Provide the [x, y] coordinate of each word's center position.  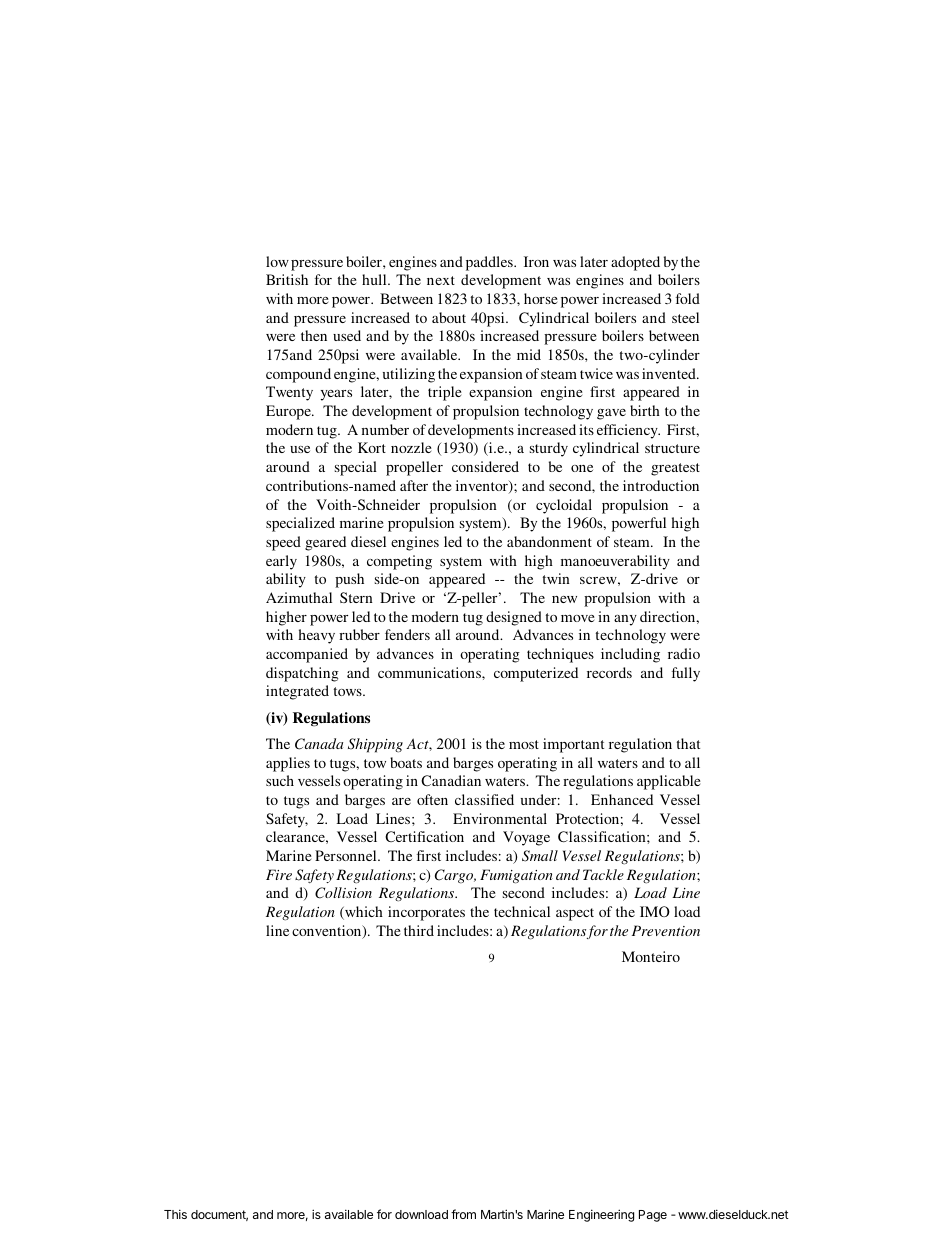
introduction [661, 485]
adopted [635, 263]
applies [288, 764]
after [414, 485]
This [175, 1214]
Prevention [666, 930]
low [277, 261]
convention [328, 932]
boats [406, 762]
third [419, 930]
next [441, 280]
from [463, 1214]
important [573, 745]
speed [283, 543]
